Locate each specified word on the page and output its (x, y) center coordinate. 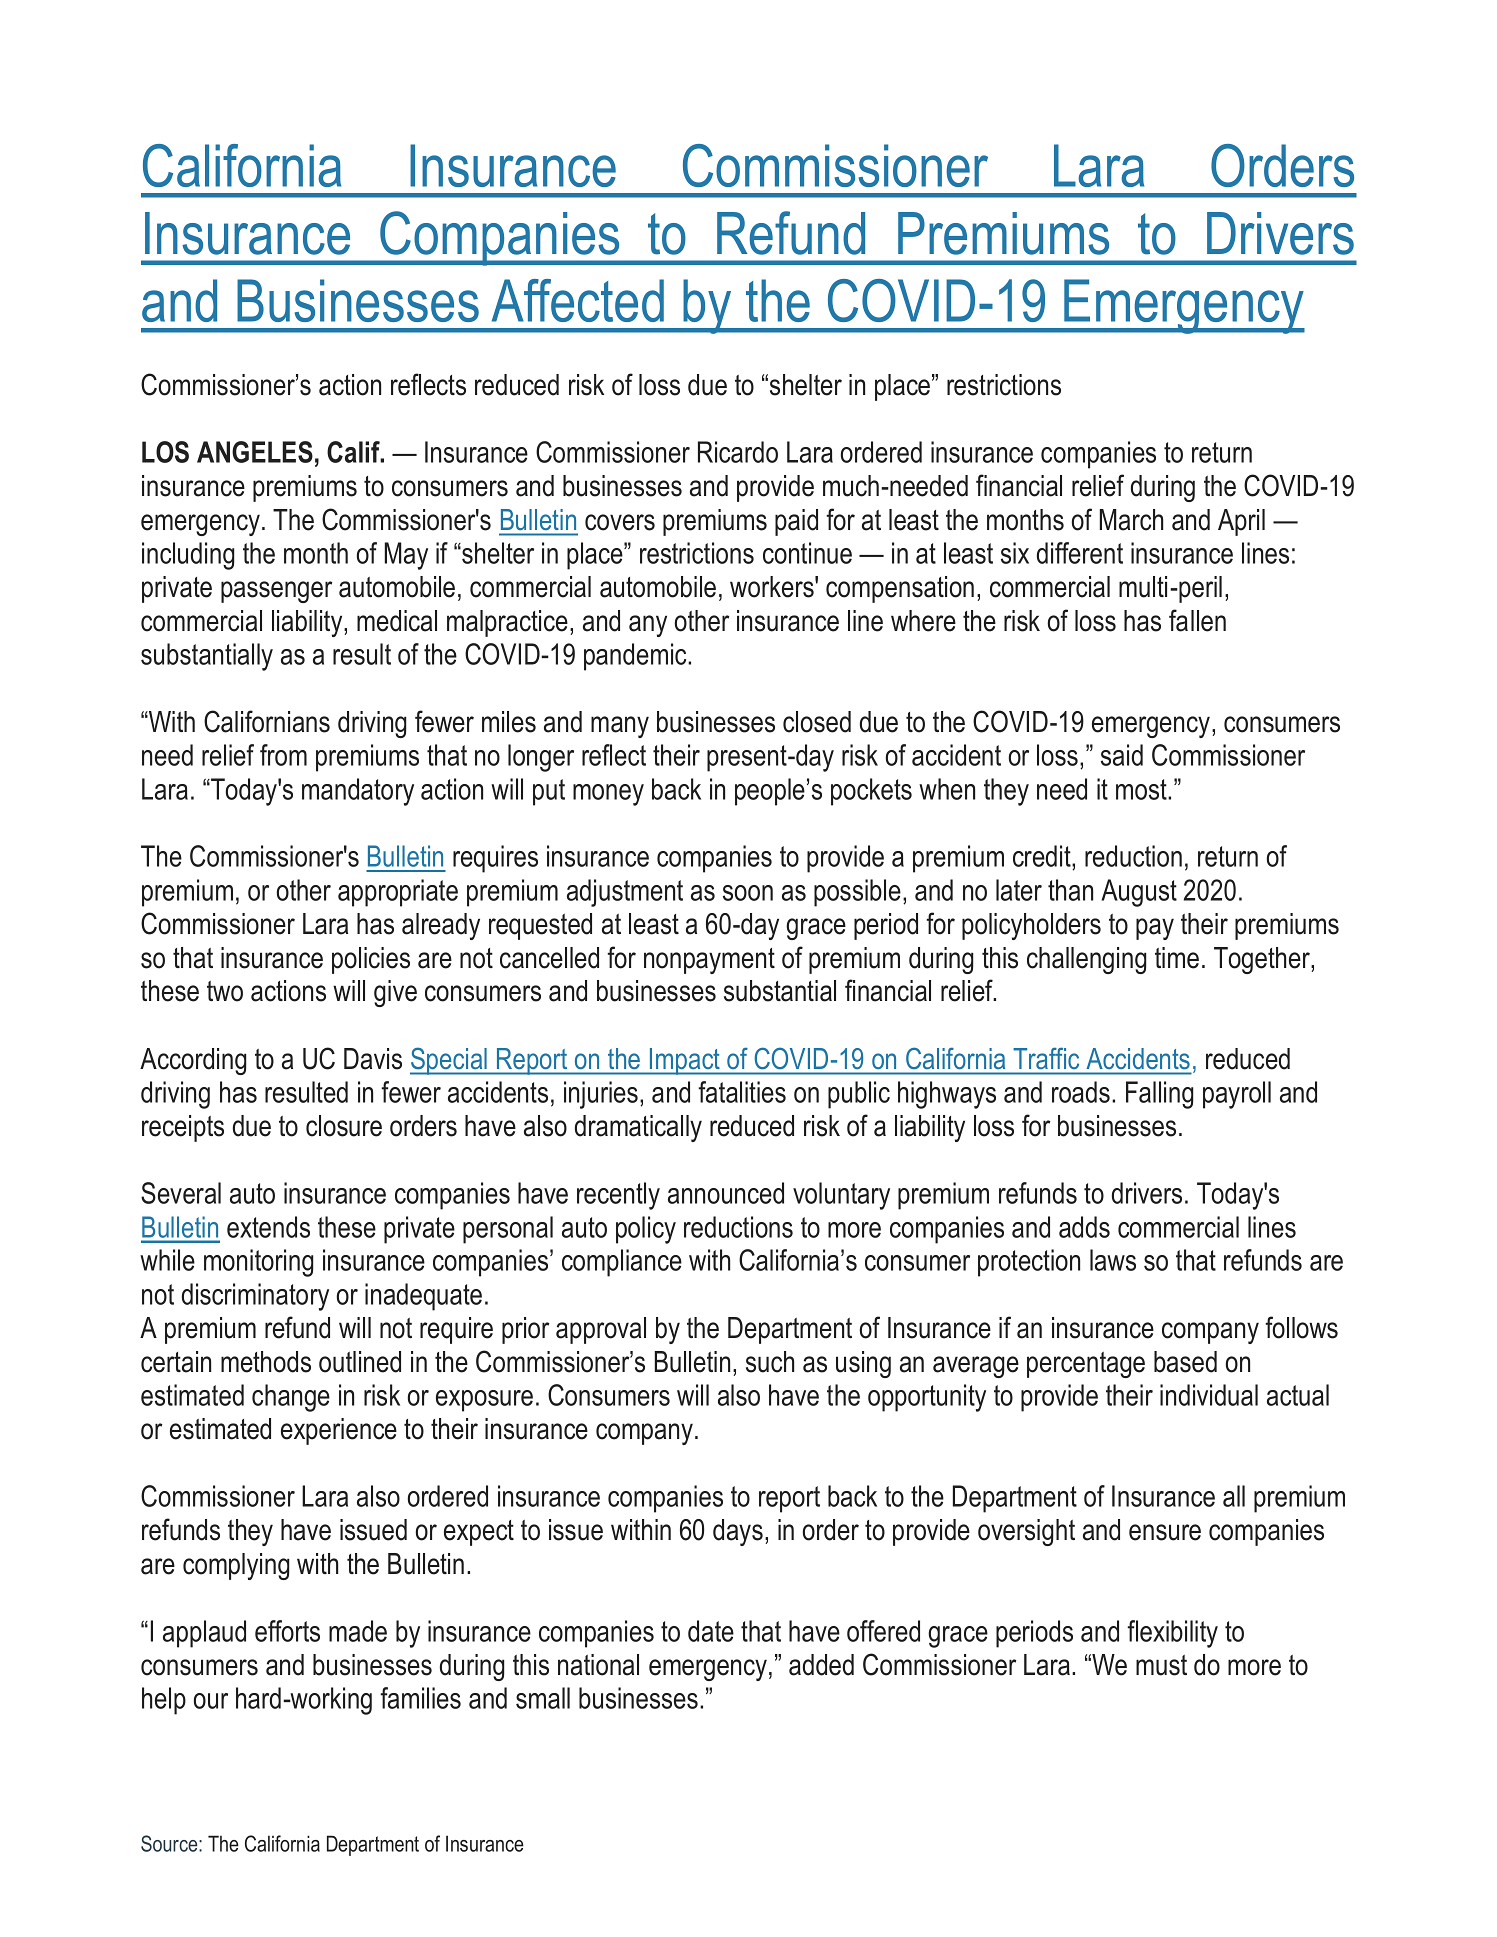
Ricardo (738, 452)
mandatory (358, 792)
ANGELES (255, 452)
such (770, 1362)
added (821, 1665)
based (1185, 1362)
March (1131, 520)
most (1142, 789)
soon (748, 893)
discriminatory (255, 1297)
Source (170, 1843)
